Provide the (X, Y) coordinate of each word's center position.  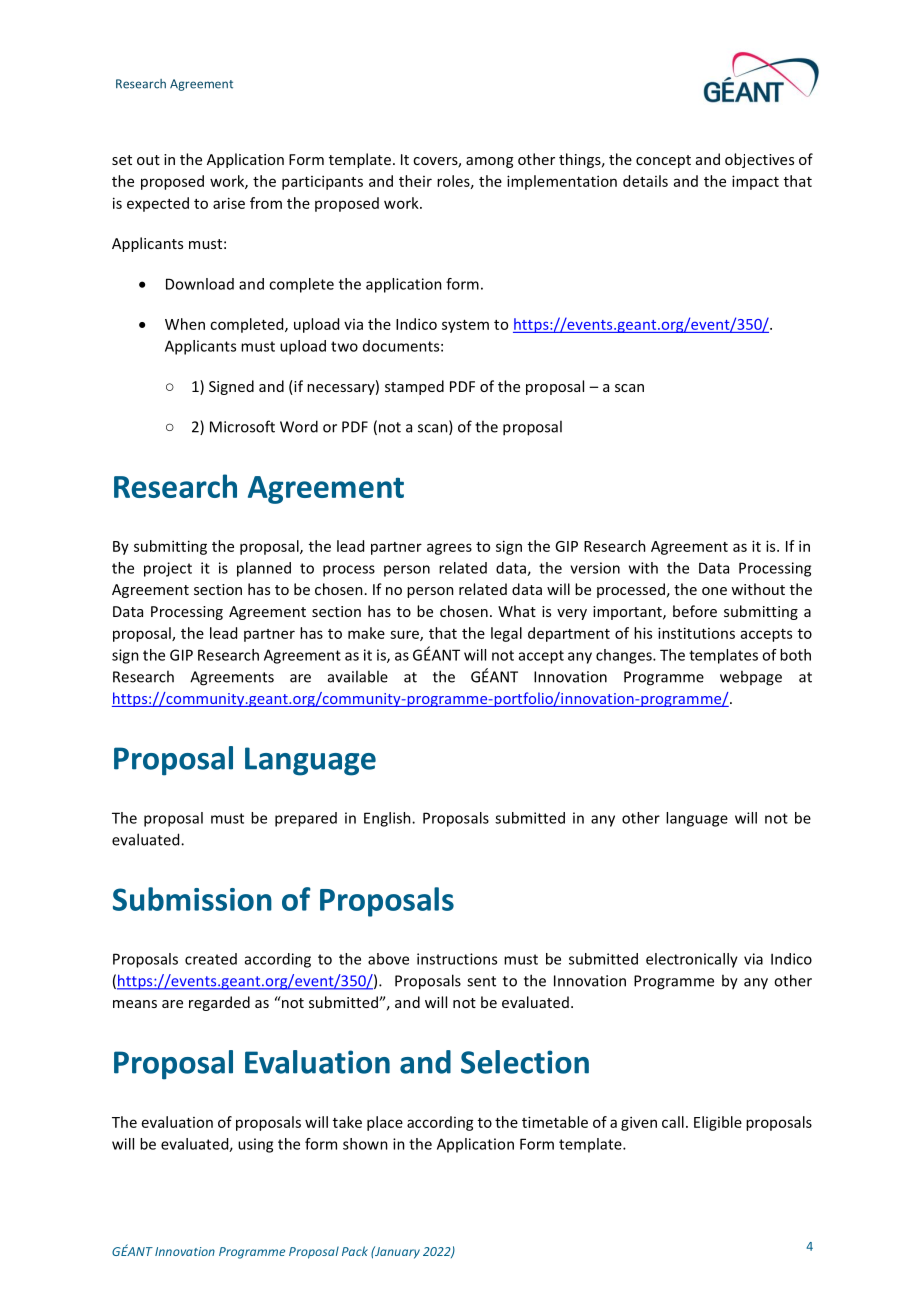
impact (755, 182)
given (639, 1123)
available (358, 676)
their (415, 181)
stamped (414, 387)
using (255, 1145)
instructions (457, 959)
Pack (355, 1251)
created (211, 959)
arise (229, 203)
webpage (751, 678)
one (714, 591)
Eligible (718, 1123)
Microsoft (242, 426)
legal (506, 634)
